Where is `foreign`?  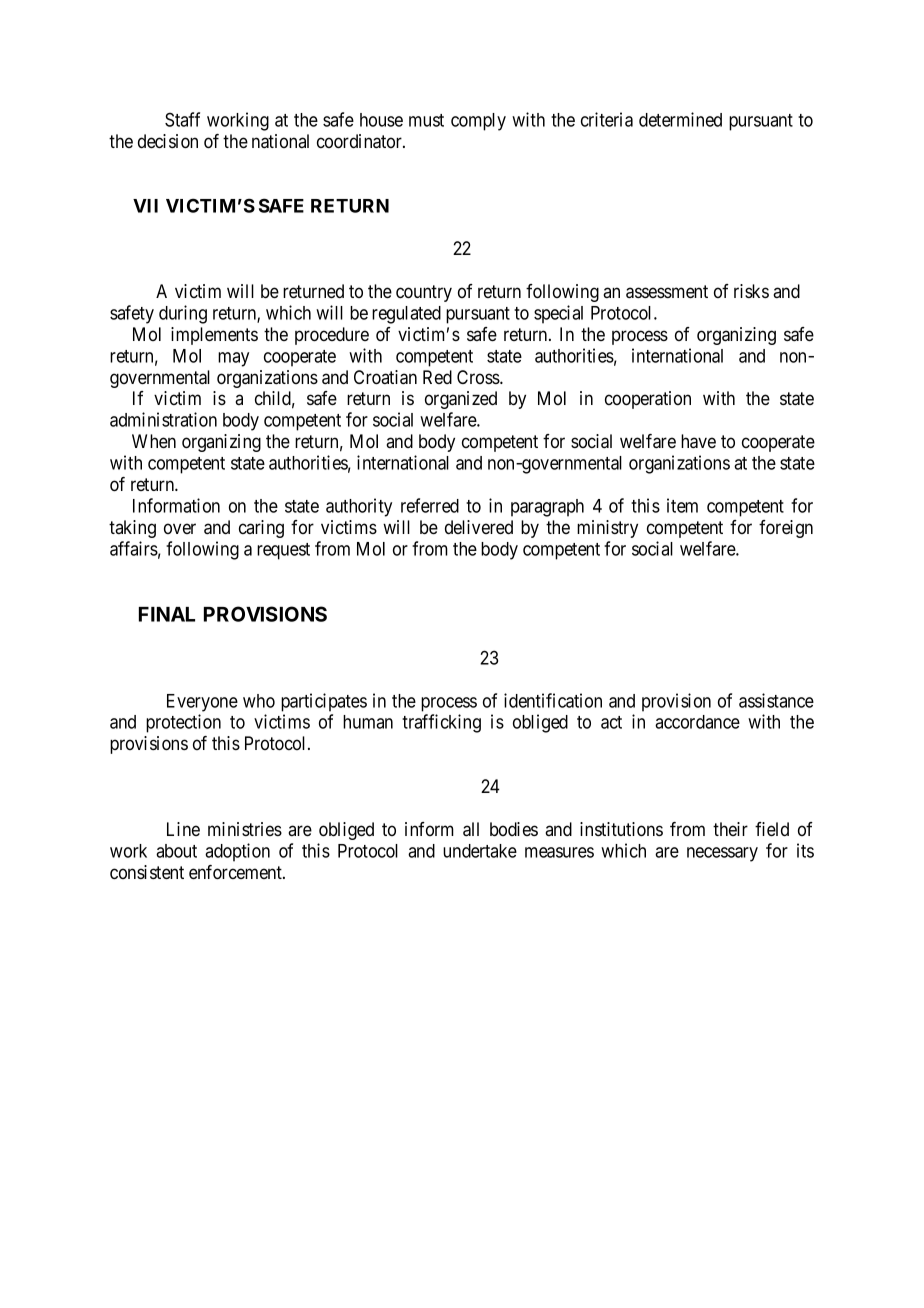
foreign is located at coordinates (786, 529).
